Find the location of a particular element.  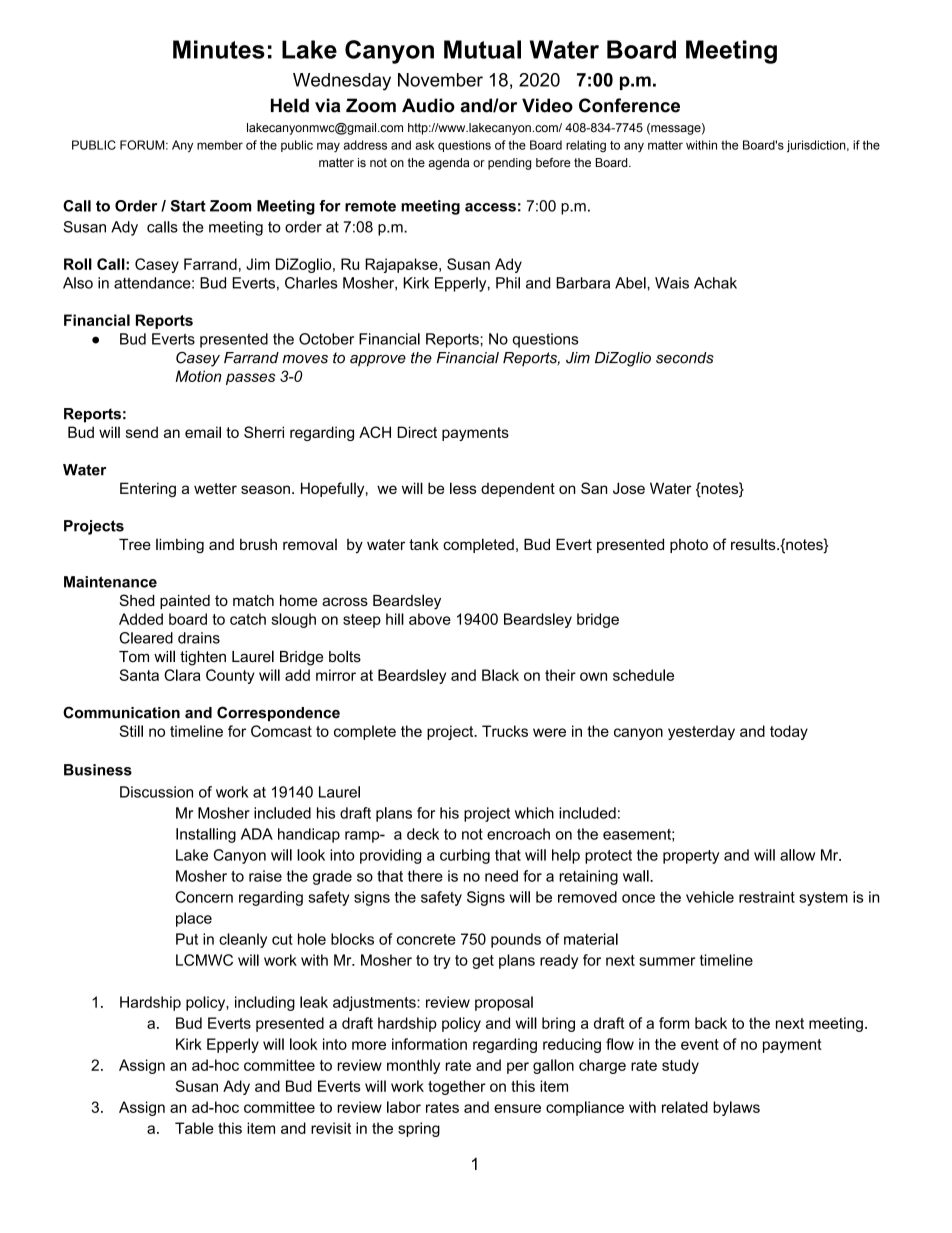

bylaws is located at coordinates (736, 1108).
